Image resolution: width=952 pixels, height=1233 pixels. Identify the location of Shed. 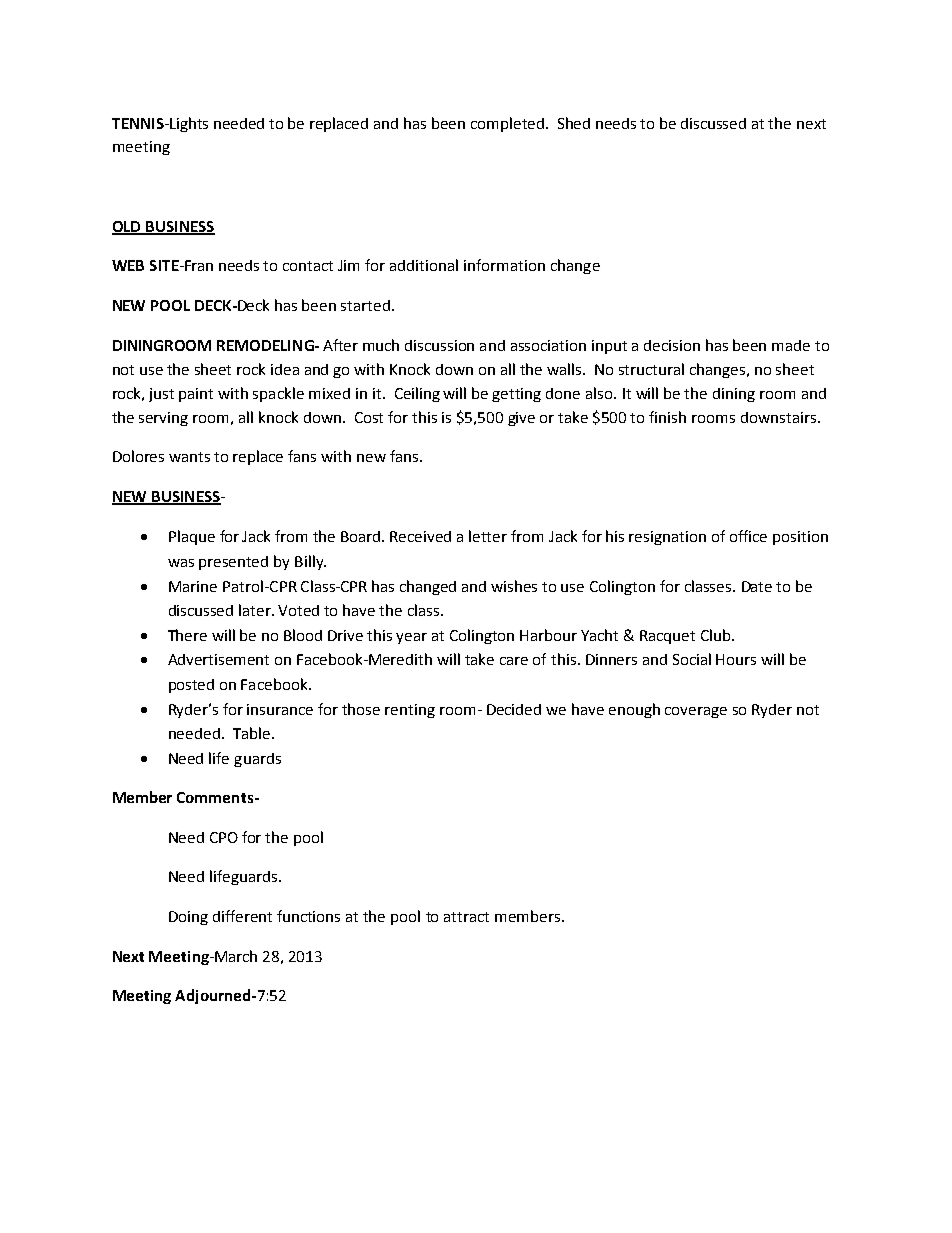
(574, 123).
